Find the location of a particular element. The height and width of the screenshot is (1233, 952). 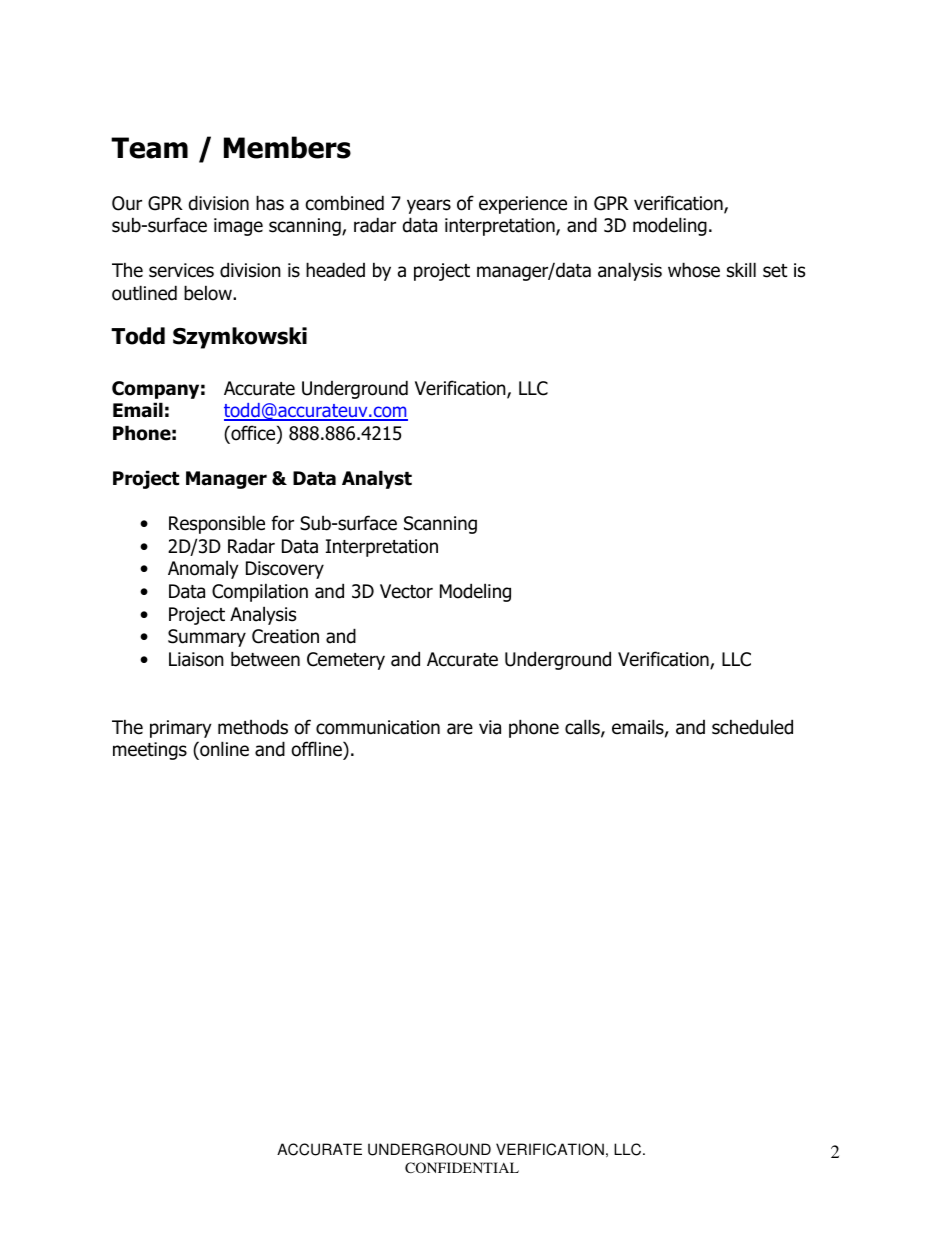

communication is located at coordinates (378, 727).
